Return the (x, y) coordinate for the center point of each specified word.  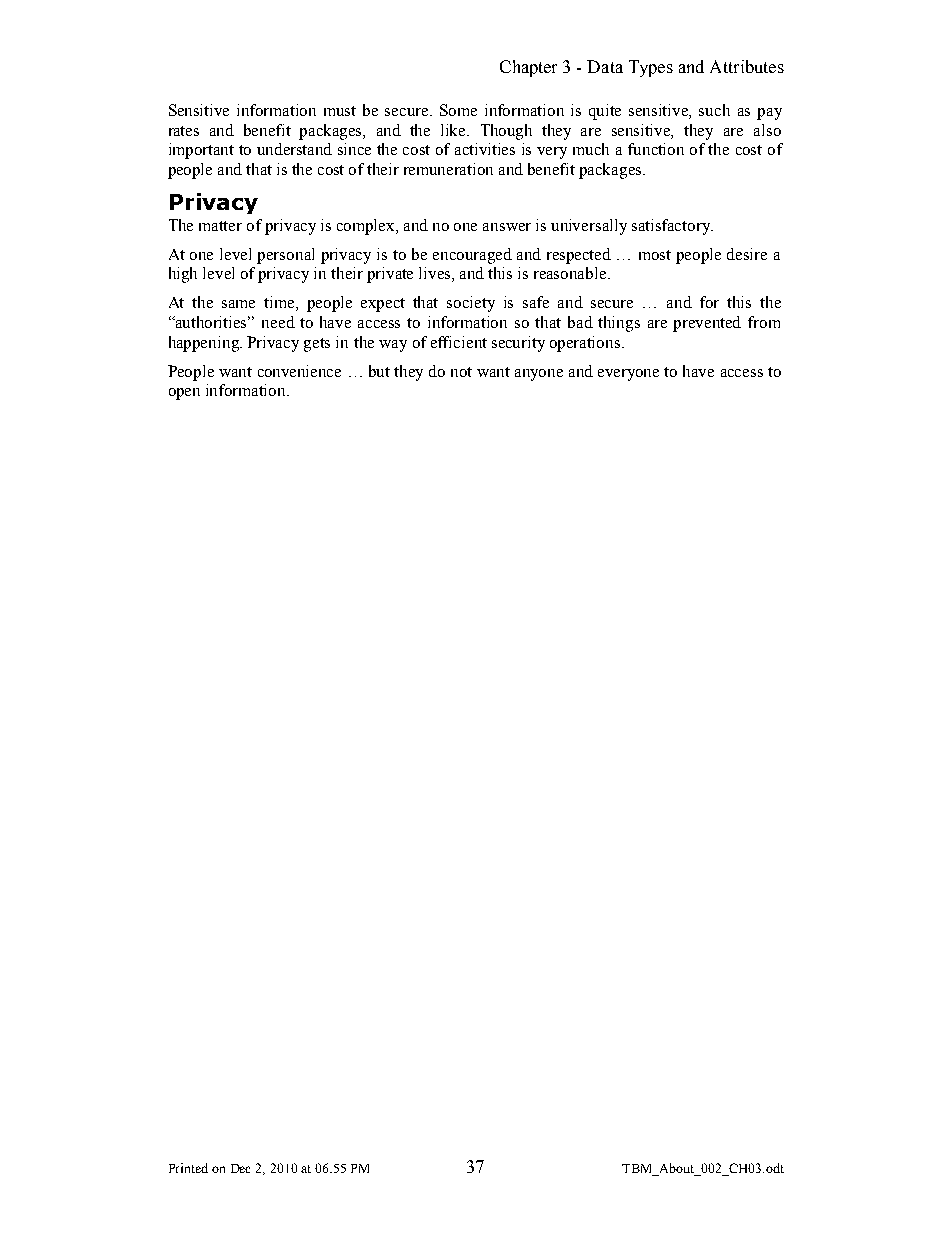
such (714, 110)
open (184, 394)
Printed (188, 1168)
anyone (539, 375)
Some (458, 110)
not (461, 372)
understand (294, 149)
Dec (240, 1168)
